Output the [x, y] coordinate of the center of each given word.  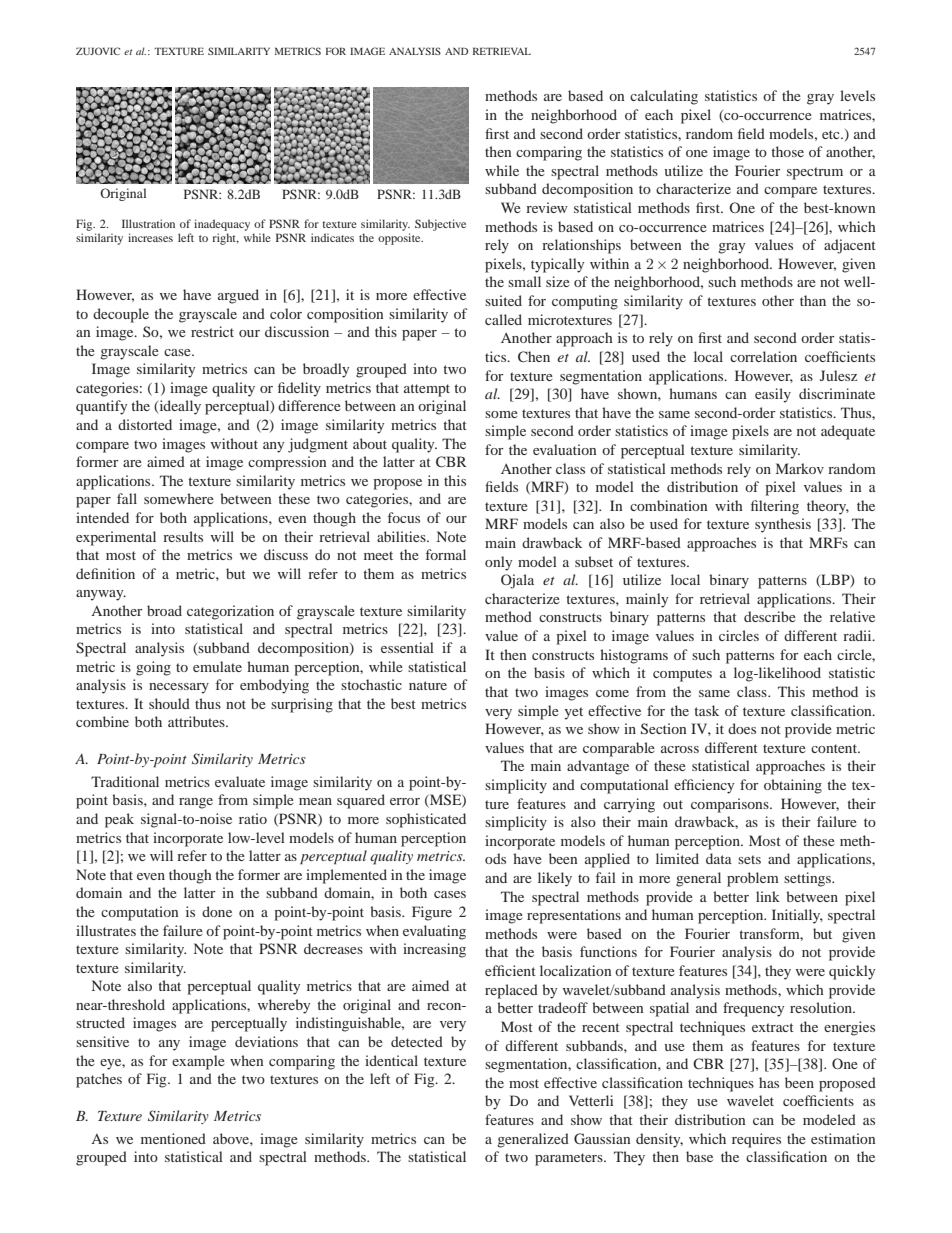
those [787, 151]
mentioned [173, 1138]
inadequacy [222, 226]
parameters [570, 1159]
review [547, 207]
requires [756, 1140]
